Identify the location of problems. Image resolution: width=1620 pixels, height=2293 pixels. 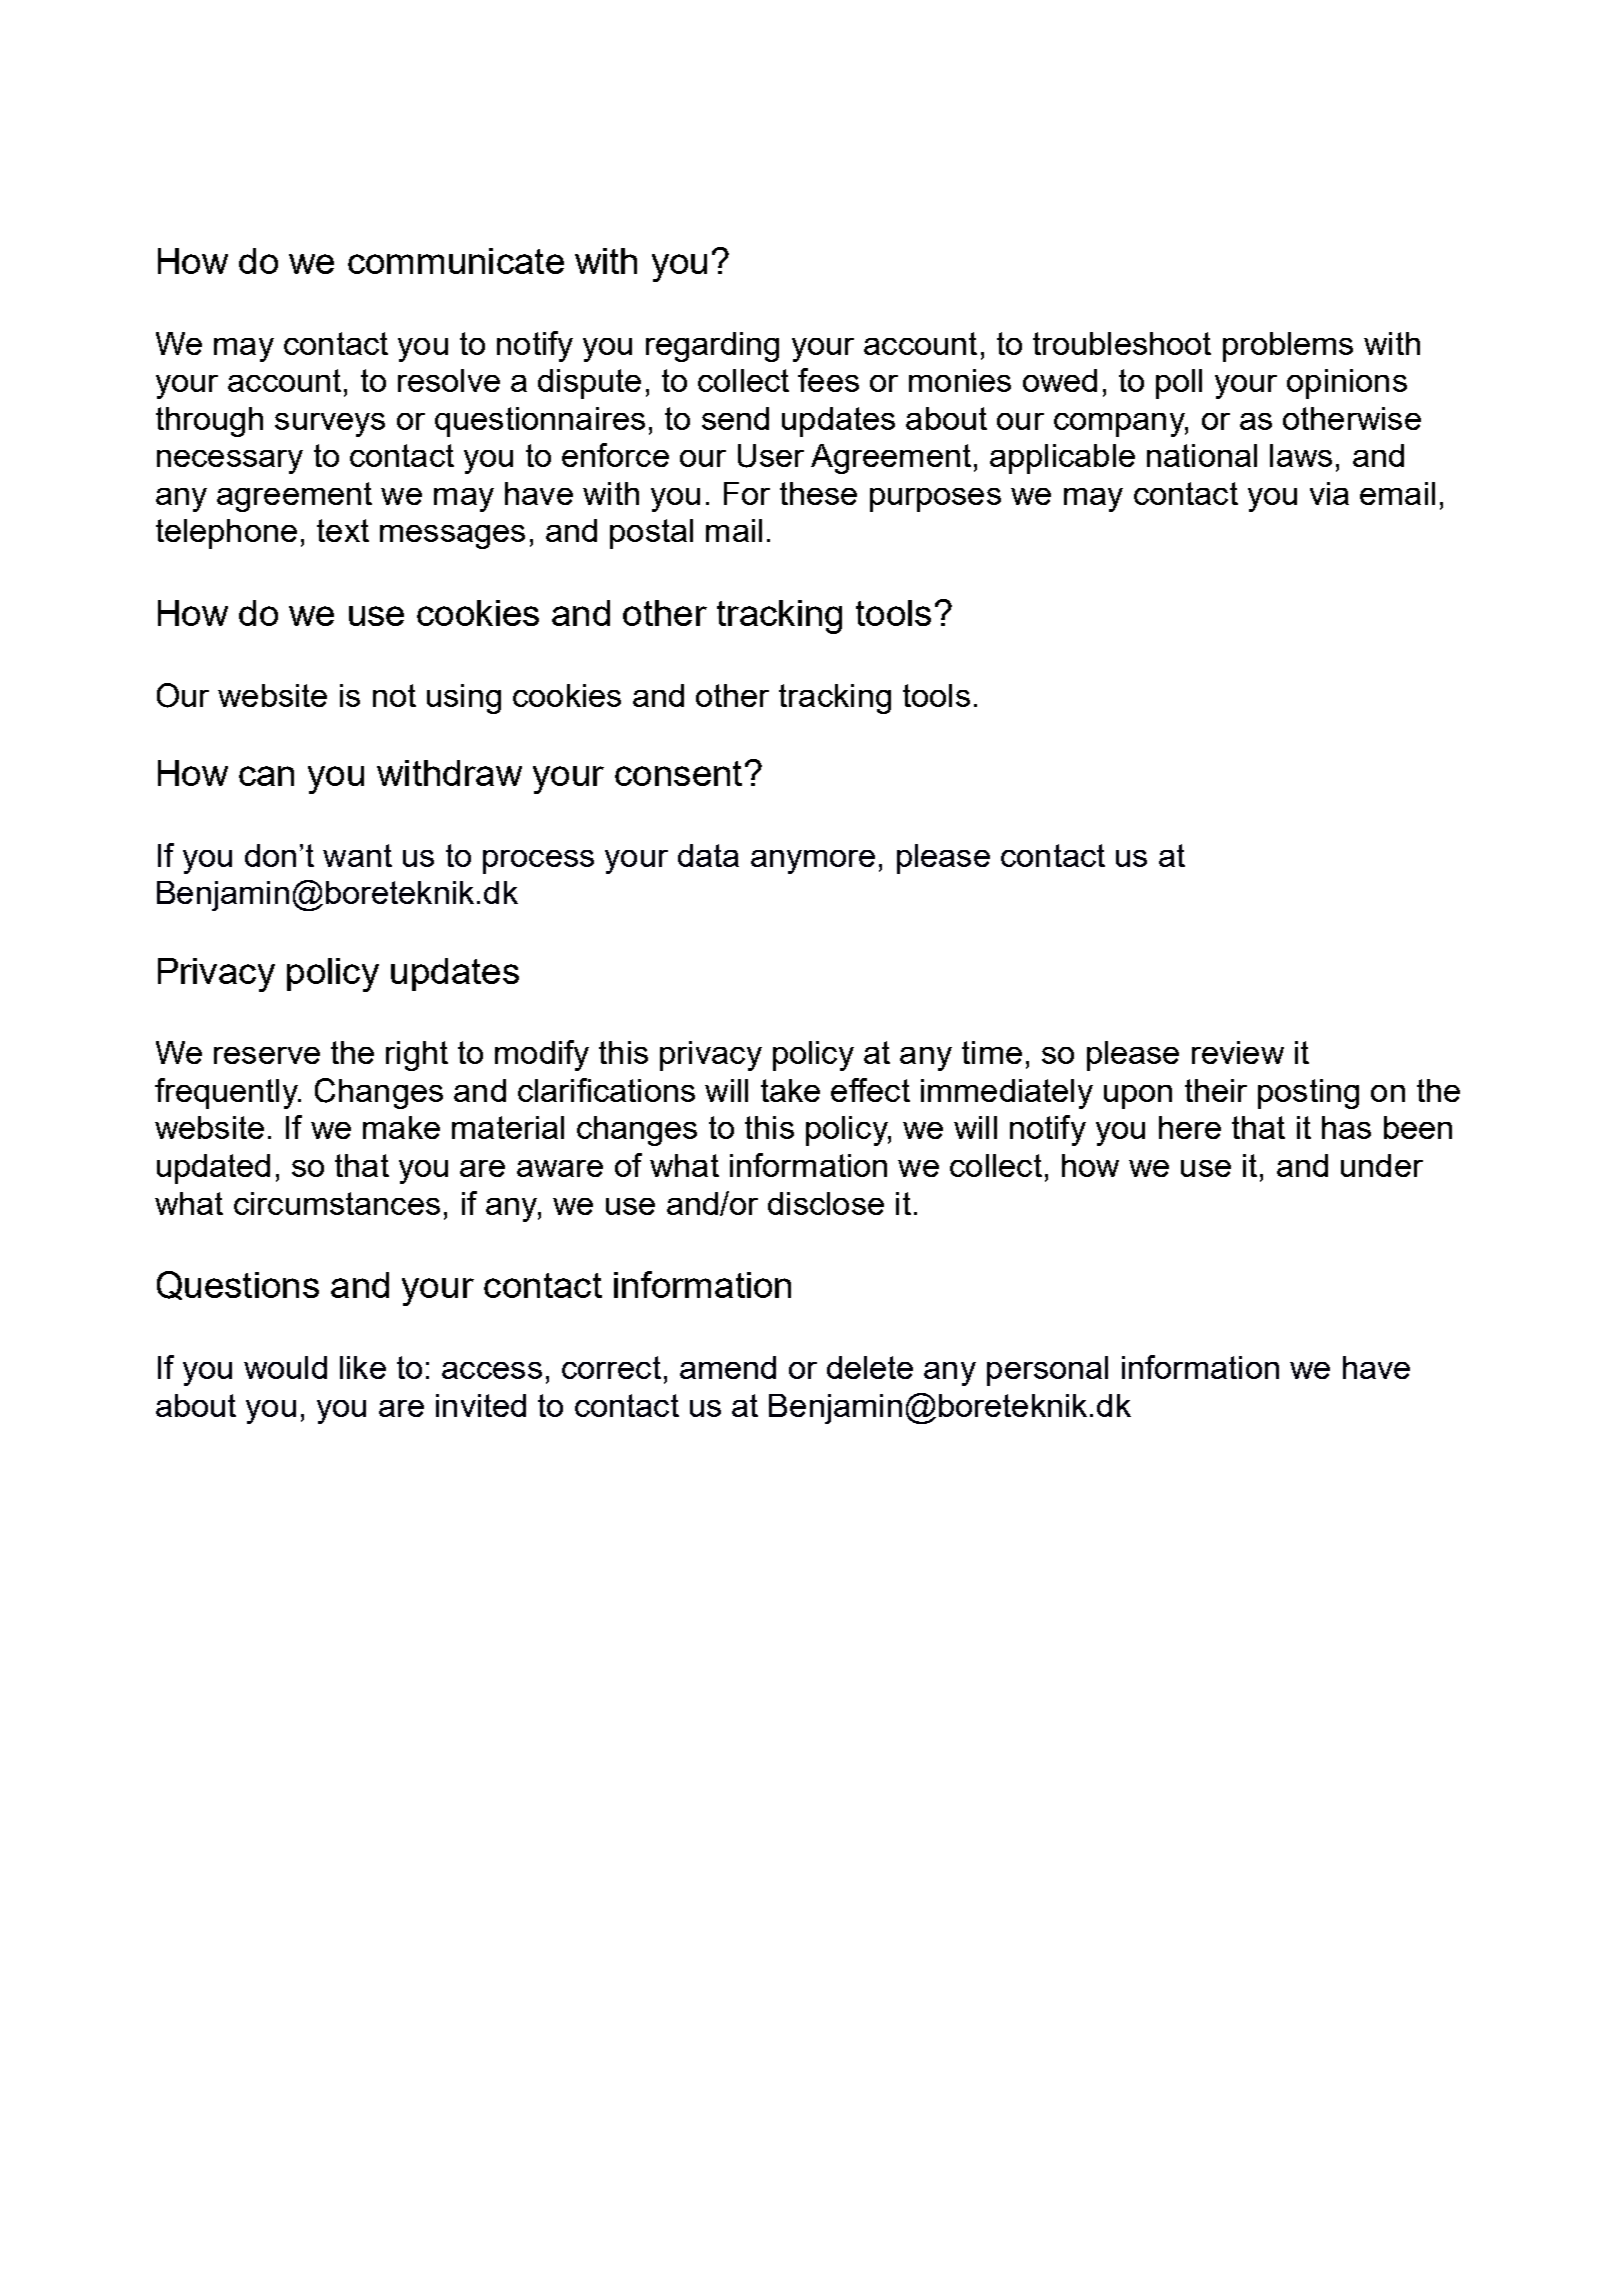
(1288, 347).
